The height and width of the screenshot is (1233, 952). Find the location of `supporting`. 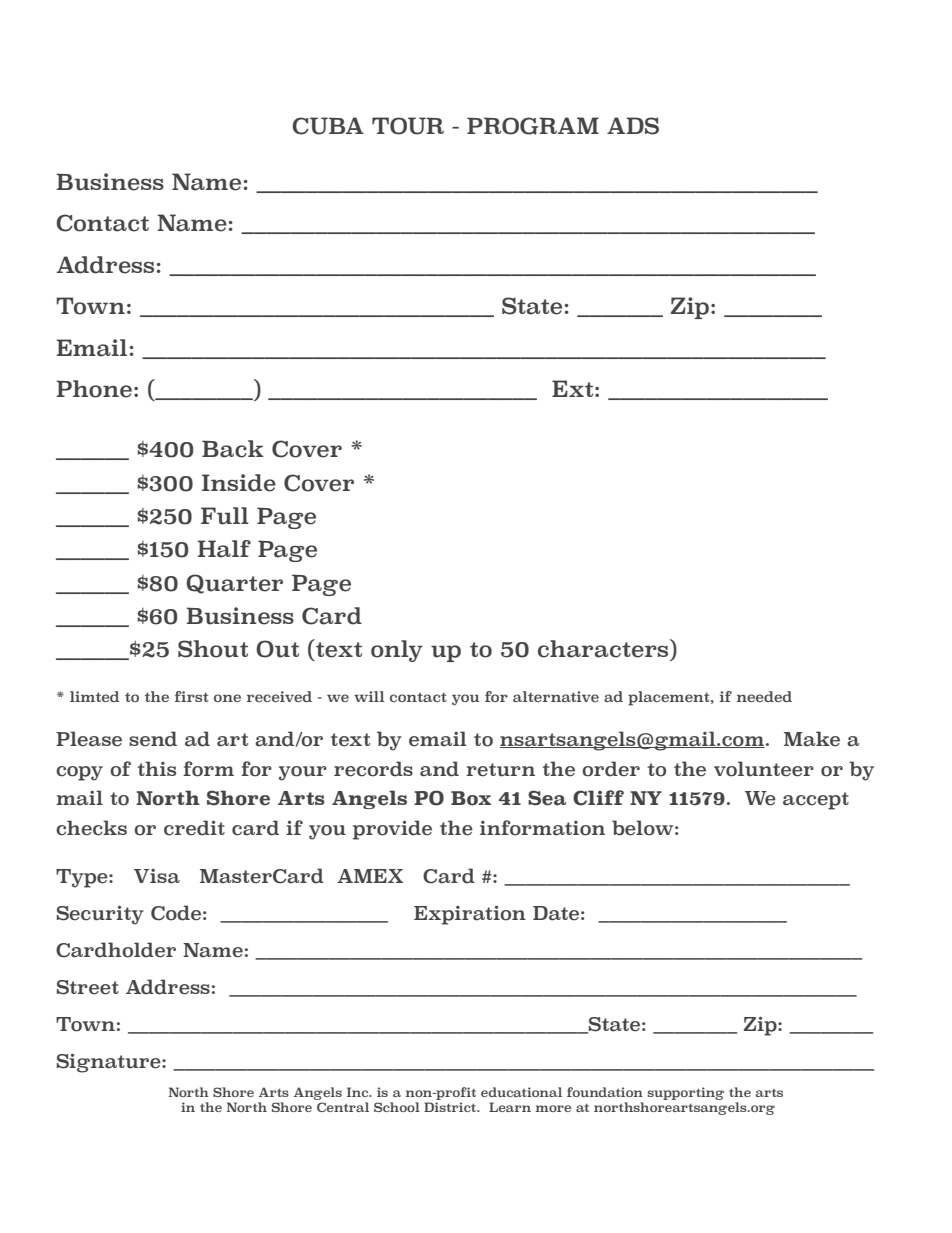

supporting is located at coordinates (685, 1093).
